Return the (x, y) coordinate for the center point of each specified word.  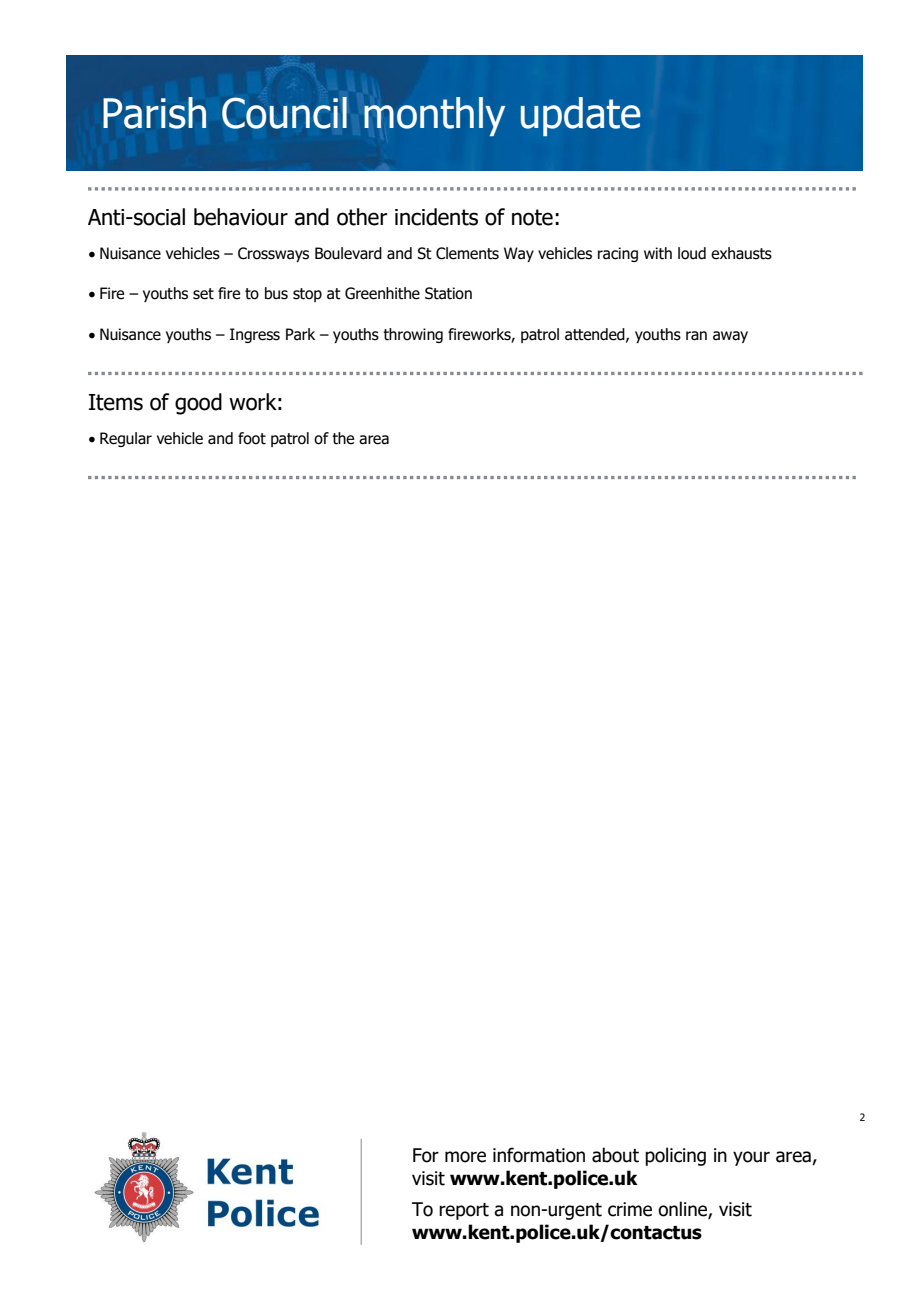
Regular (126, 439)
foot (252, 438)
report (464, 1211)
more (465, 1157)
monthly (434, 116)
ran (696, 336)
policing (675, 1156)
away (730, 337)
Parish (154, 113)
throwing (413, 335)
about (615, 1155)
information (539, 1155)
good (198, 404)
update (580, 116)
